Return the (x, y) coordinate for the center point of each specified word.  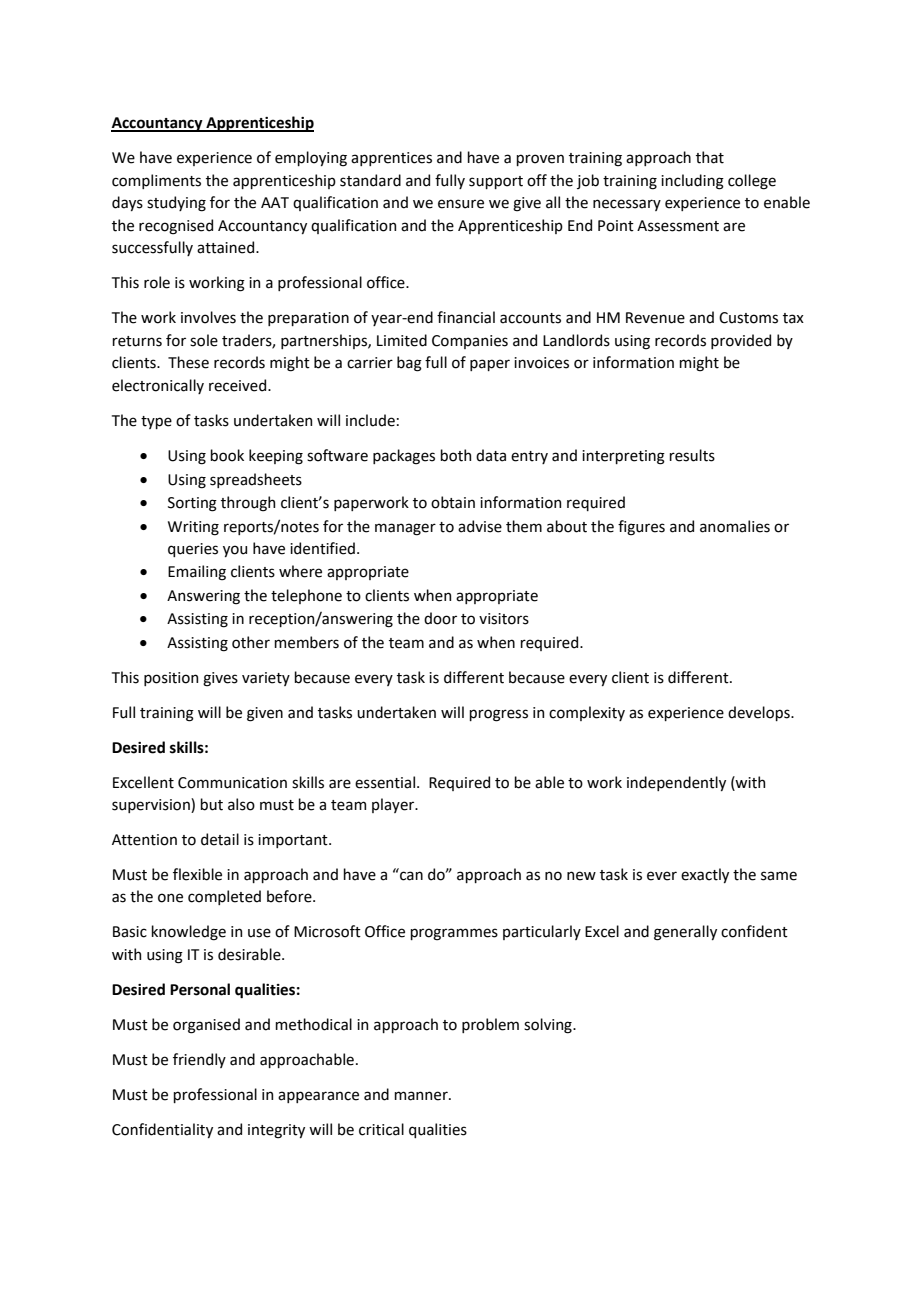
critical (381, 1129)
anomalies (735, 526)
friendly (199, 1060)
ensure (461, 204)
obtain (453, 502)
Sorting (192, 504)
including (692, 182)
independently (676, 783)
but (211, 804)
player (394, 805)
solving (549, 1026)
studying (176, 204)
